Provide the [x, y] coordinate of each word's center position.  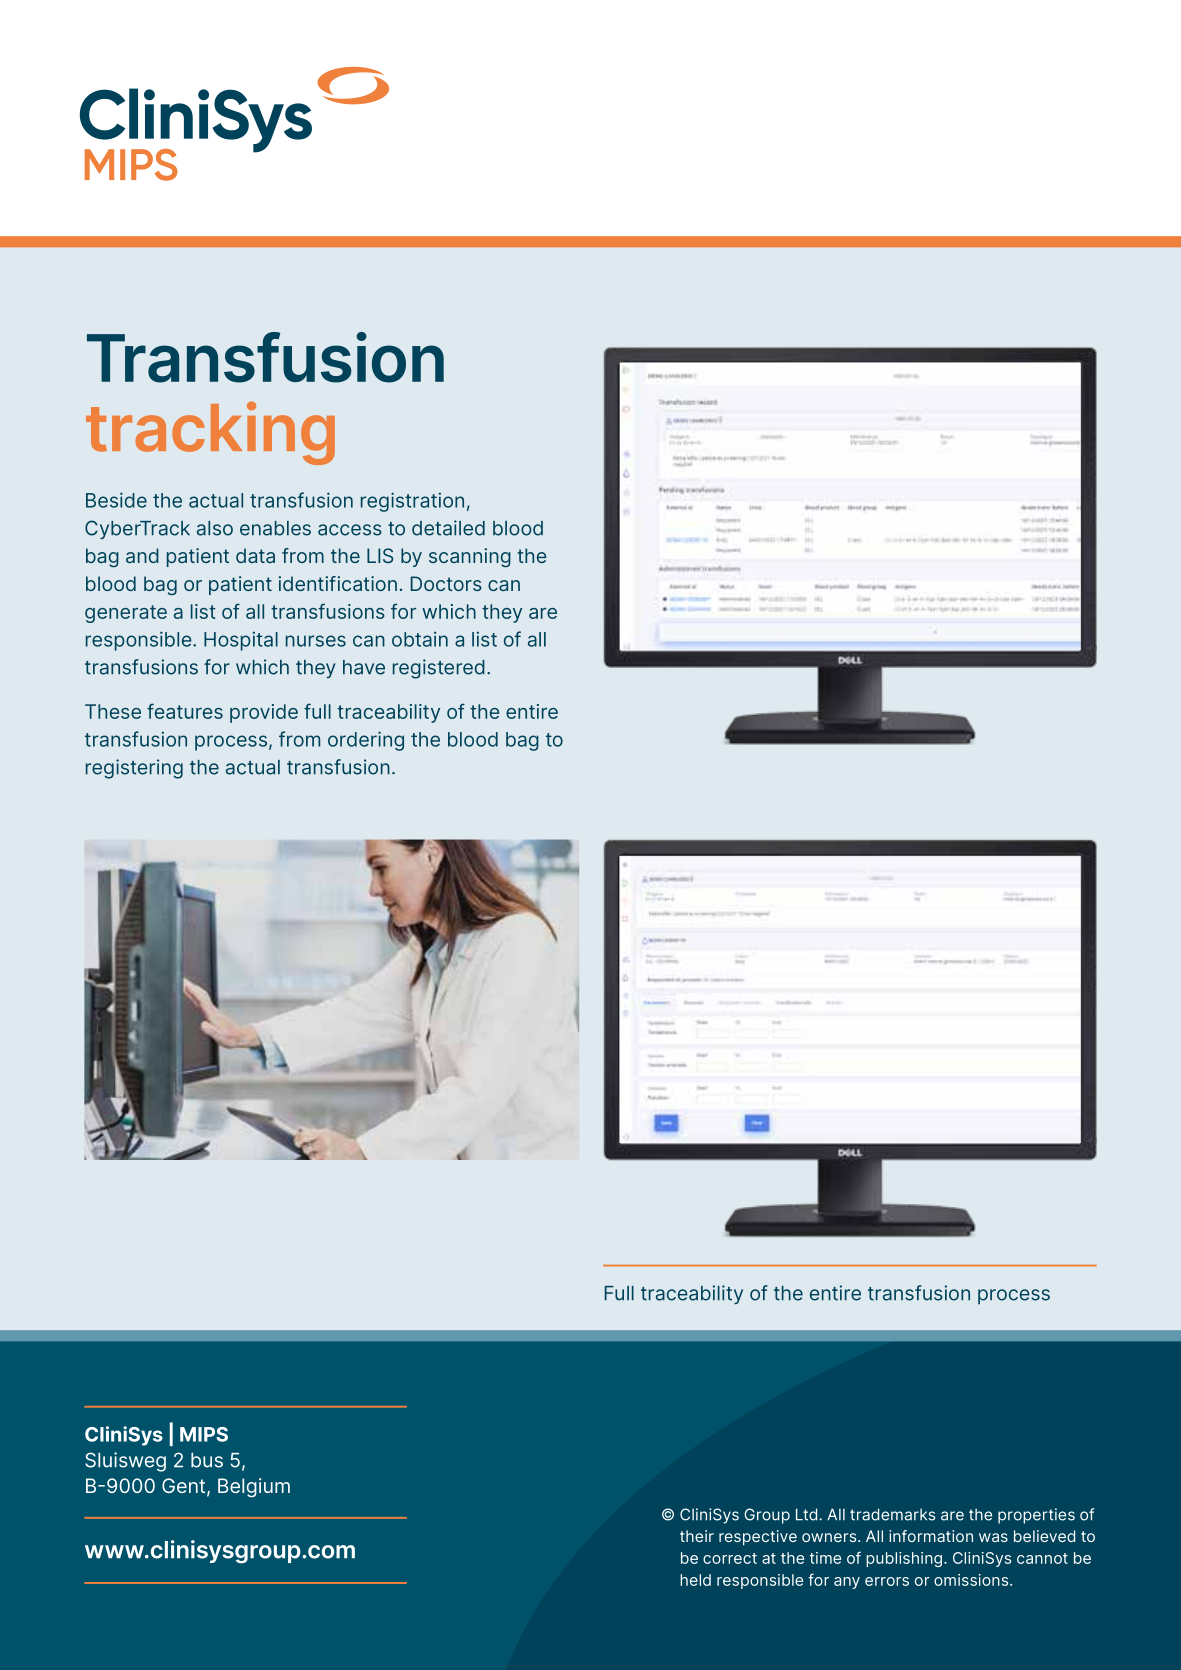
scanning [470, 557]
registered [439, 669]
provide [264, 713]
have [364, 667]
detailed [448, 528]
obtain [420, 639]
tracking [210, 433]
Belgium [254, 1488]
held [695, 1580]
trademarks [892, 1514]
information [931, 1536]
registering [134, 769]
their [697, 1536]
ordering [366, 741]
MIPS [204, 1434]
